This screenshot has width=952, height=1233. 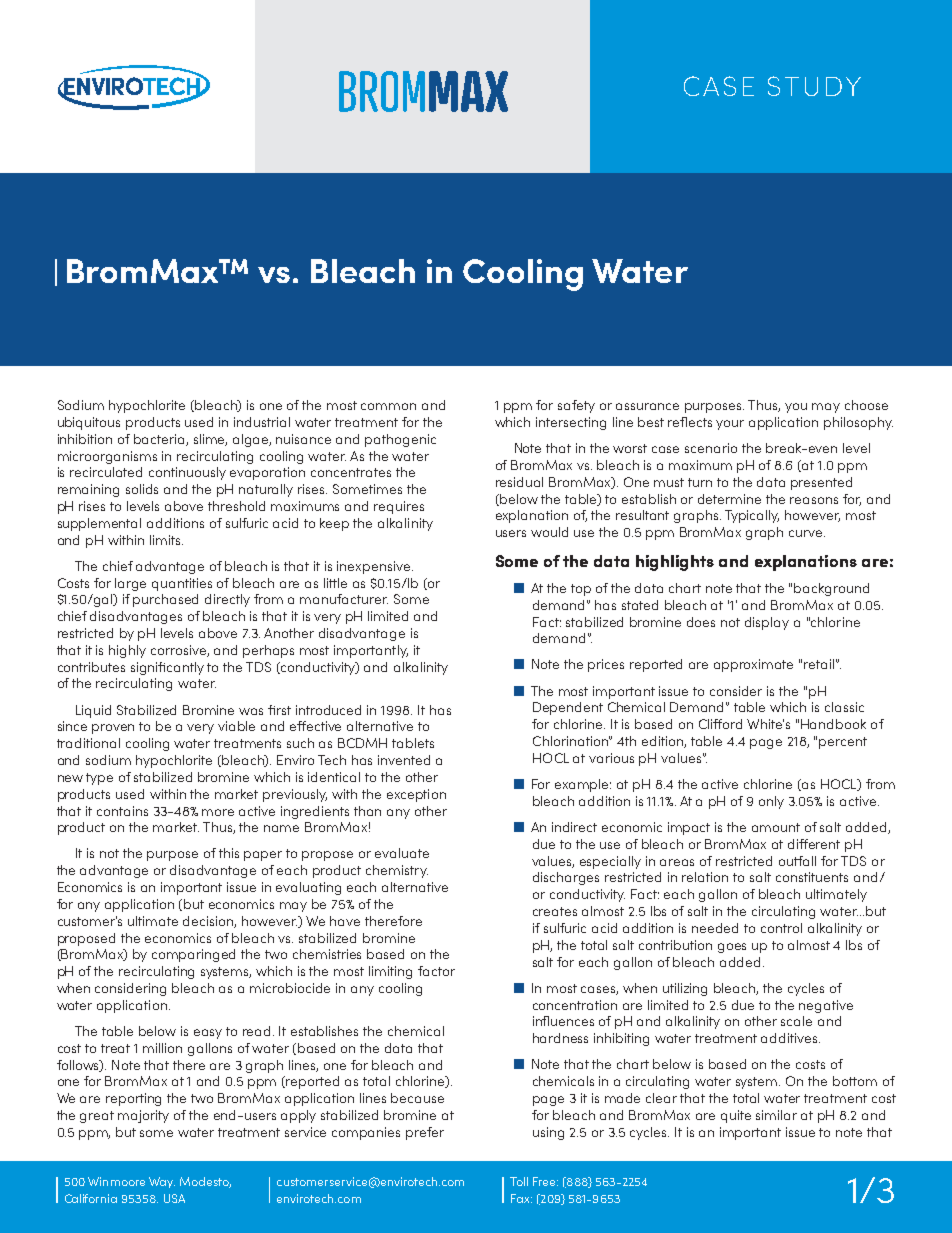 What do you see at coordinates (781, 928) in the screenshot?
I see `control` at bounding box center [781, 928].
